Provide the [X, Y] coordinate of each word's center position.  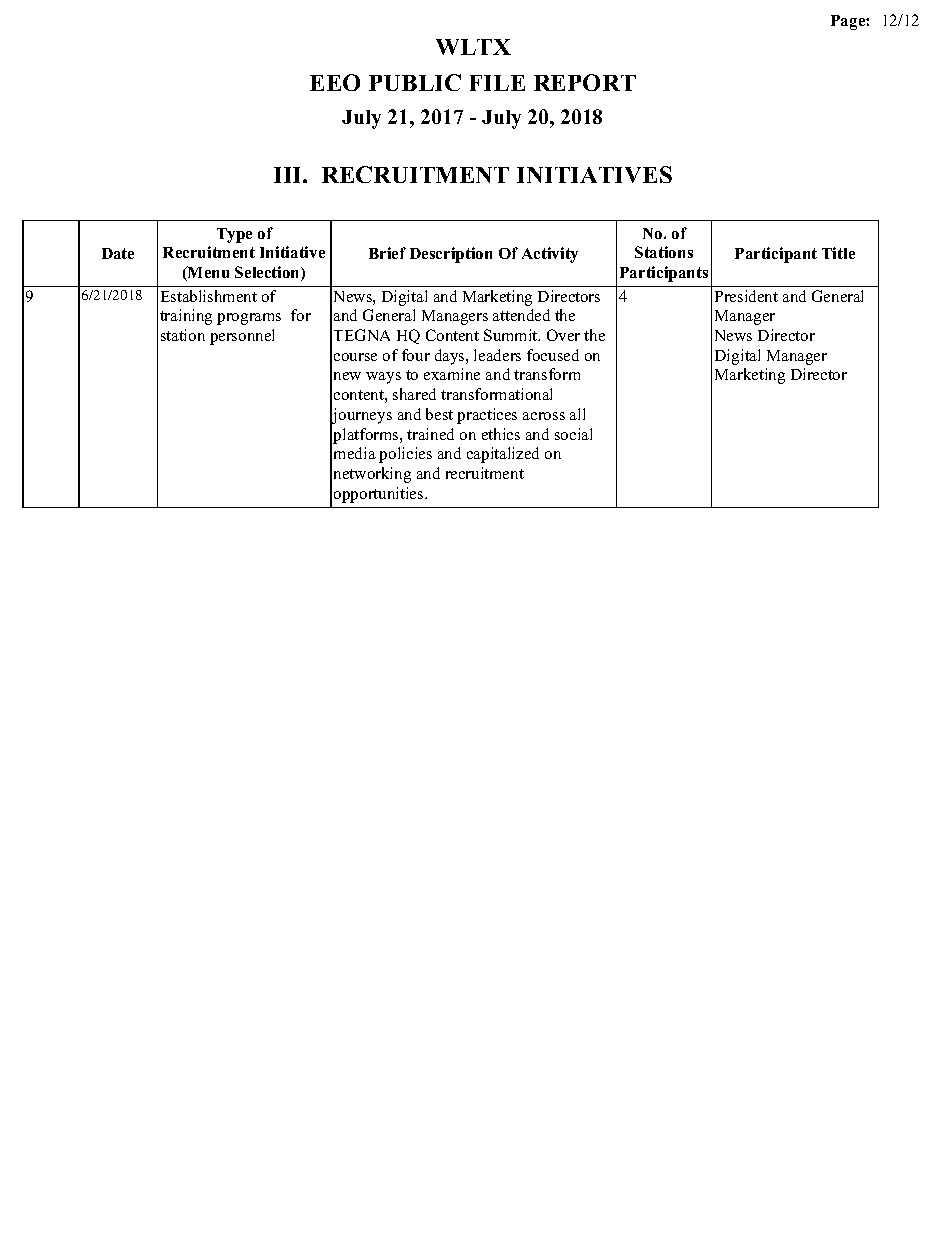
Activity [550, 255]
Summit [512, 335]
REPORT [585, 82]
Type [234, 235]
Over [563, 335]
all [577, 414]
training [186, 317]
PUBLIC [415, 82]
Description [451, 255]
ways [383, 378]
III [289, 175]
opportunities [380, 495]
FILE [497, 83]
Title [838, 253]
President [746, 296]
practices [487, 416]
